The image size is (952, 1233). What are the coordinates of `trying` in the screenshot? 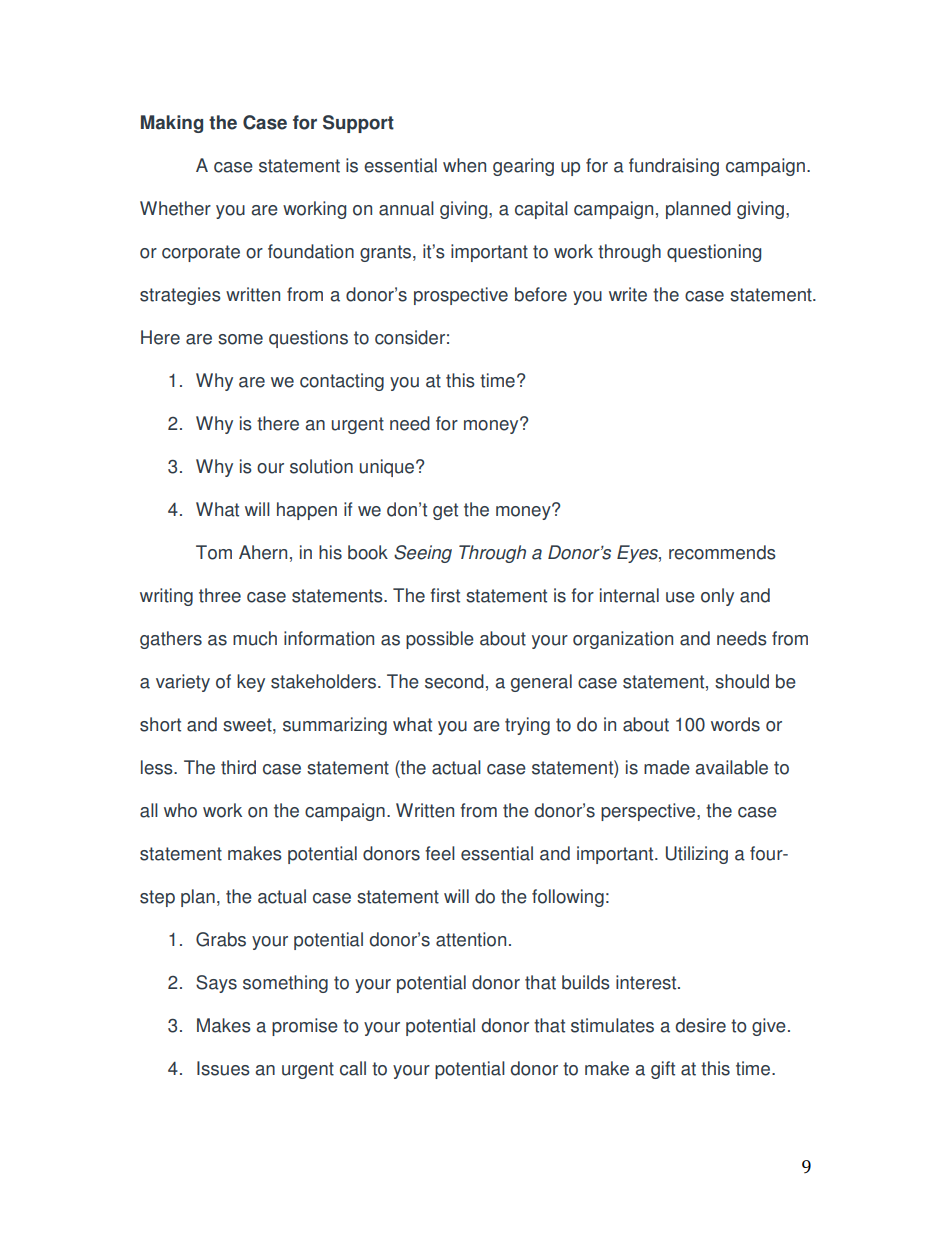 It's located at (527, 726).
